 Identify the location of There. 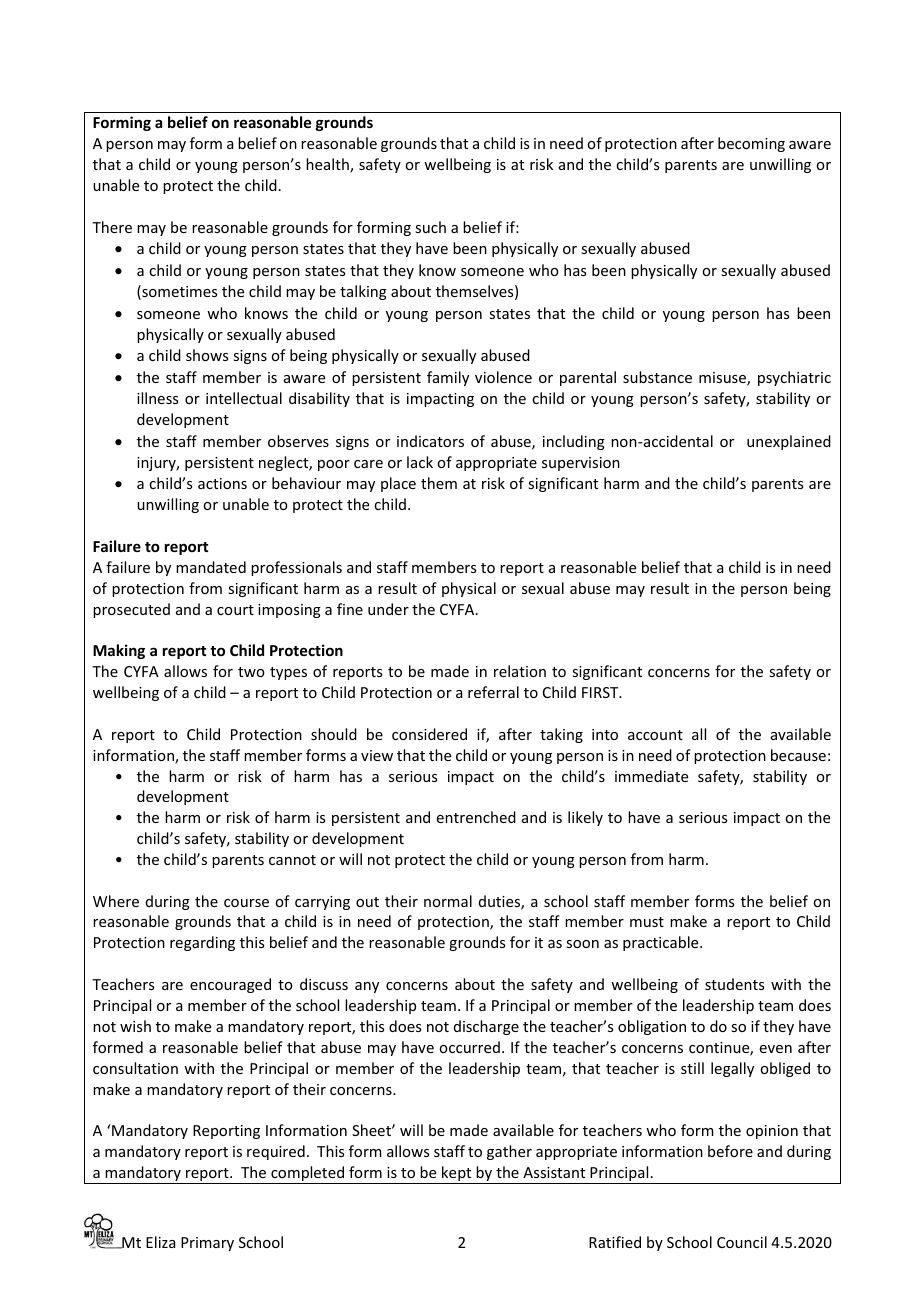
(112, 227).
